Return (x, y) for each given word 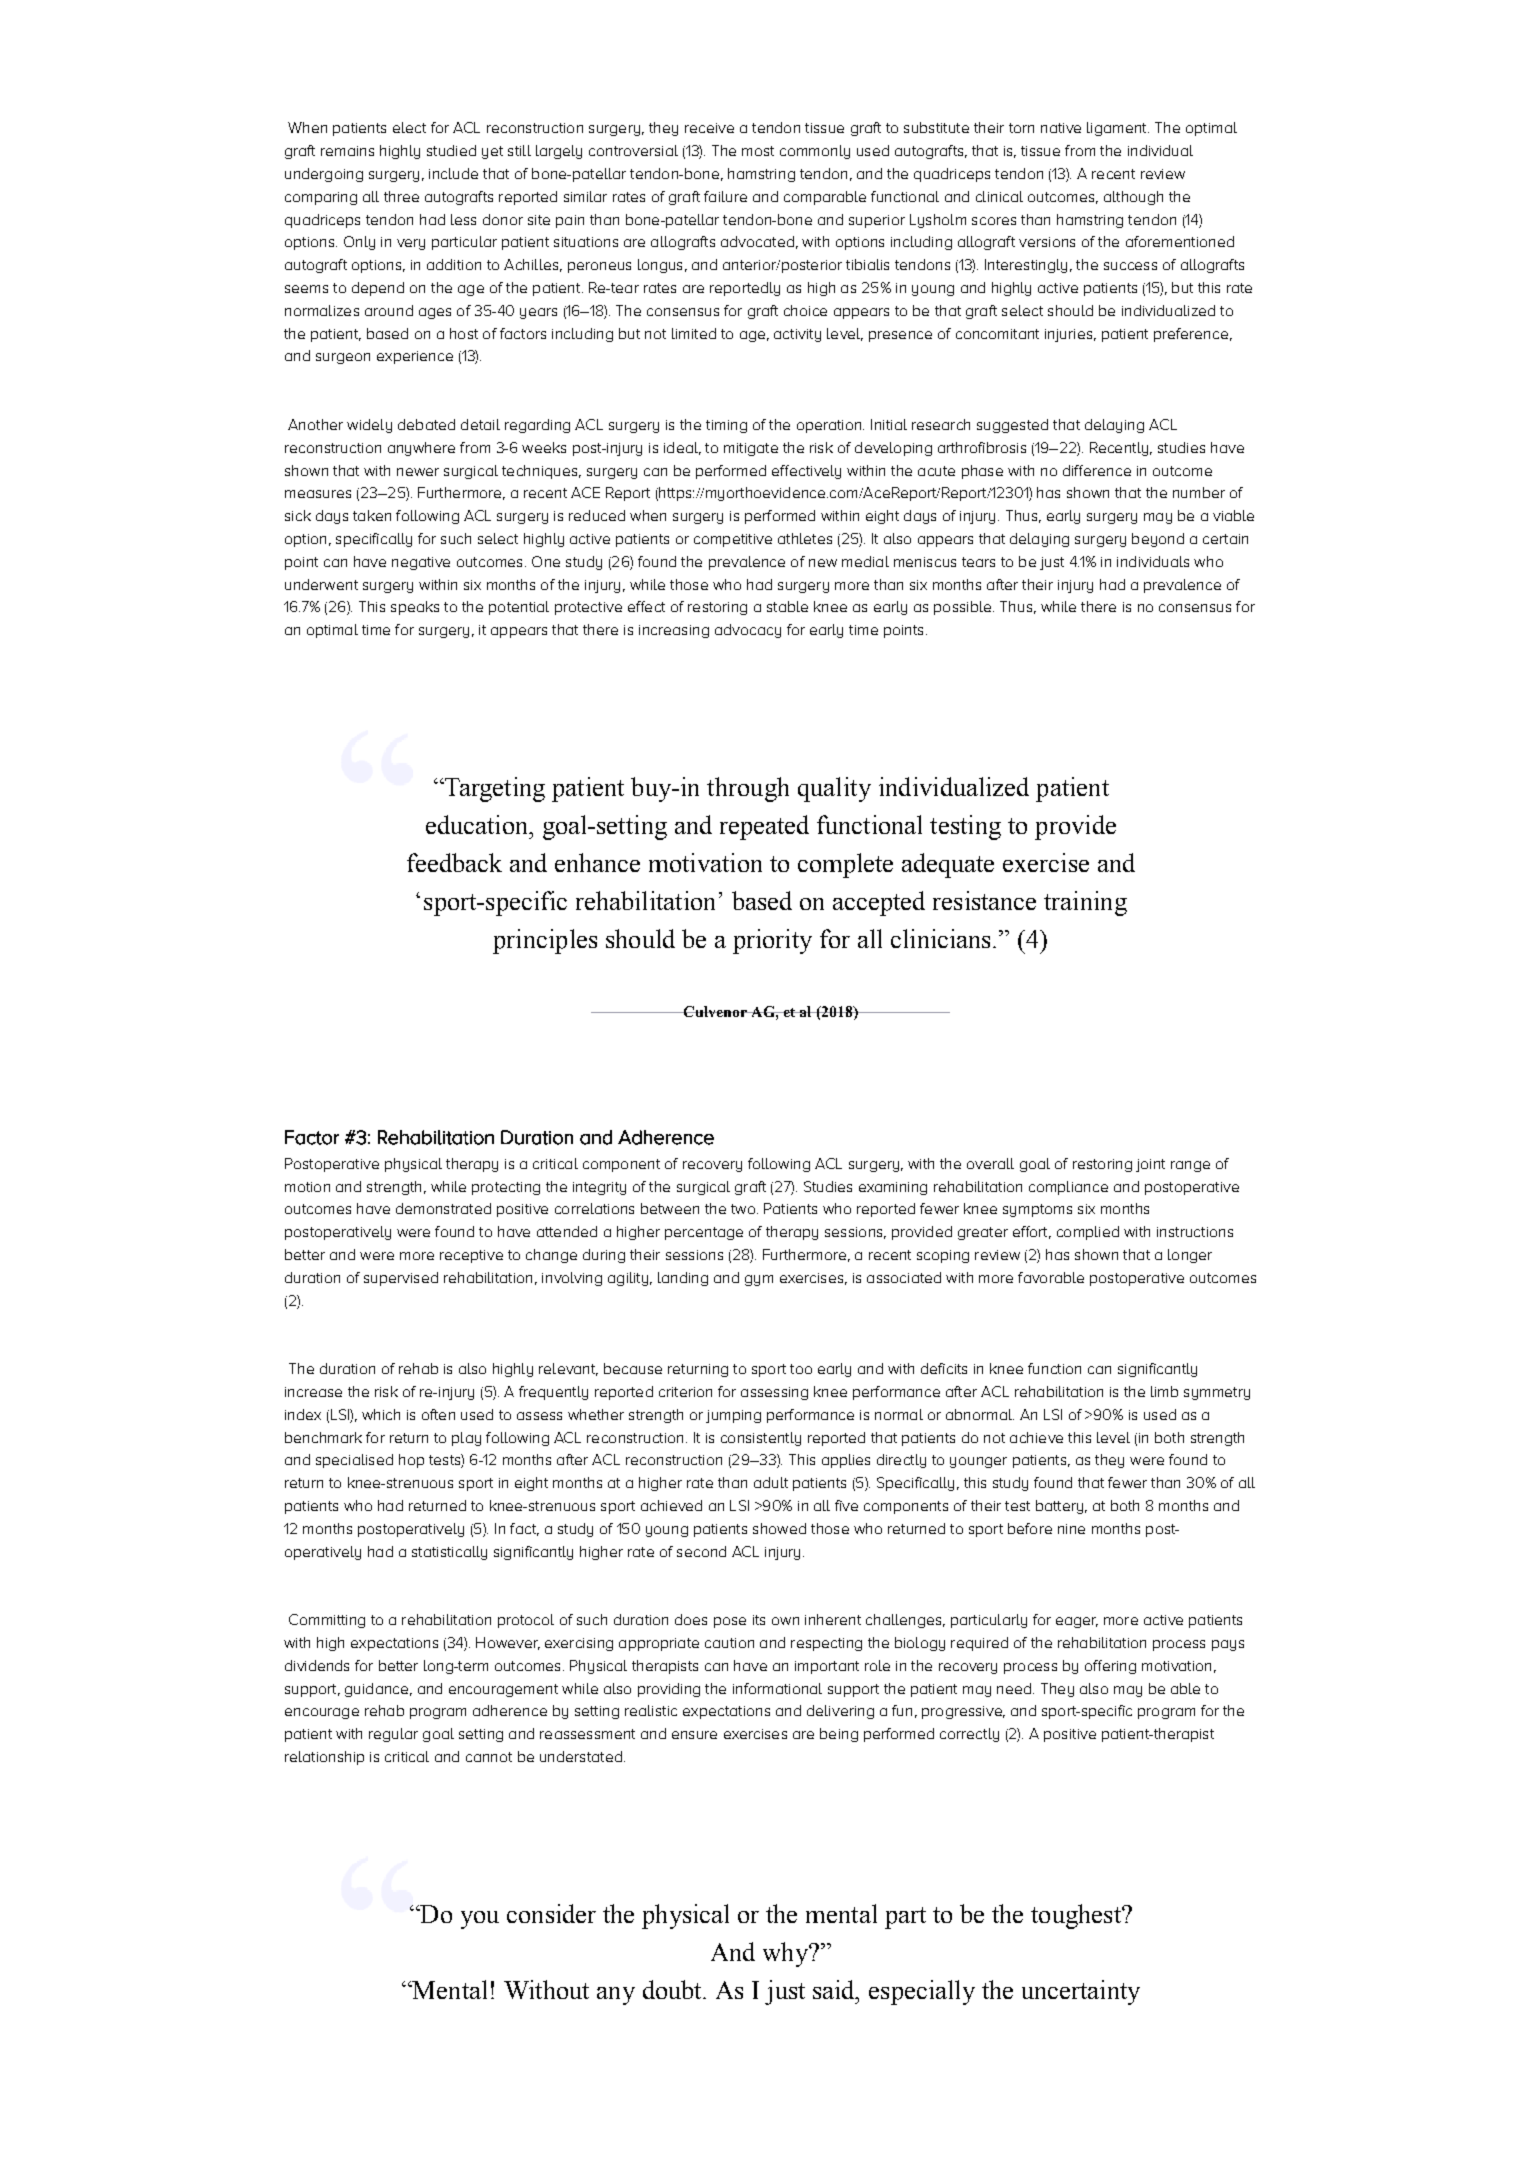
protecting (506, 1188)
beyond (1158, 540)
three (401, 196)
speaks (415, 608)
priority (772, 941)
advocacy (748, 631)
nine (1071, 1529)
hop (411, 1461)
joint (1150, 1165)
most (758, 151)
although (1133, 198)
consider (551, 1913)
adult (771, 1482)
